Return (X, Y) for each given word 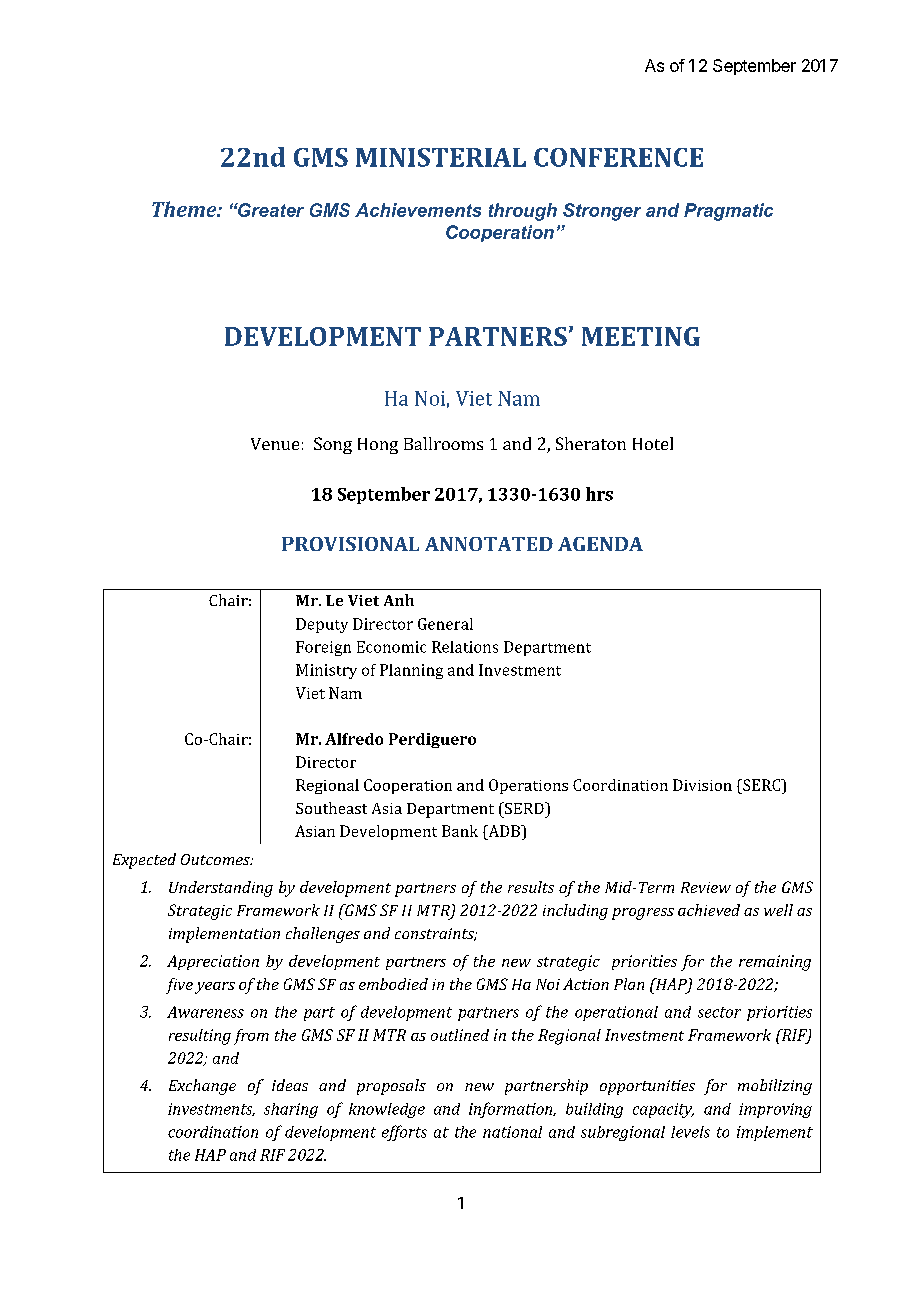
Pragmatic (728, 212)
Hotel (653, 443)
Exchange (202, 1087)
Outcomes (216, 859)
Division (702, 785)
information (512, 1110)
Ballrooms (443, 443)
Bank (460, 831)
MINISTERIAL (441, 157)
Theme (185, 209)
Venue (275, 444)
